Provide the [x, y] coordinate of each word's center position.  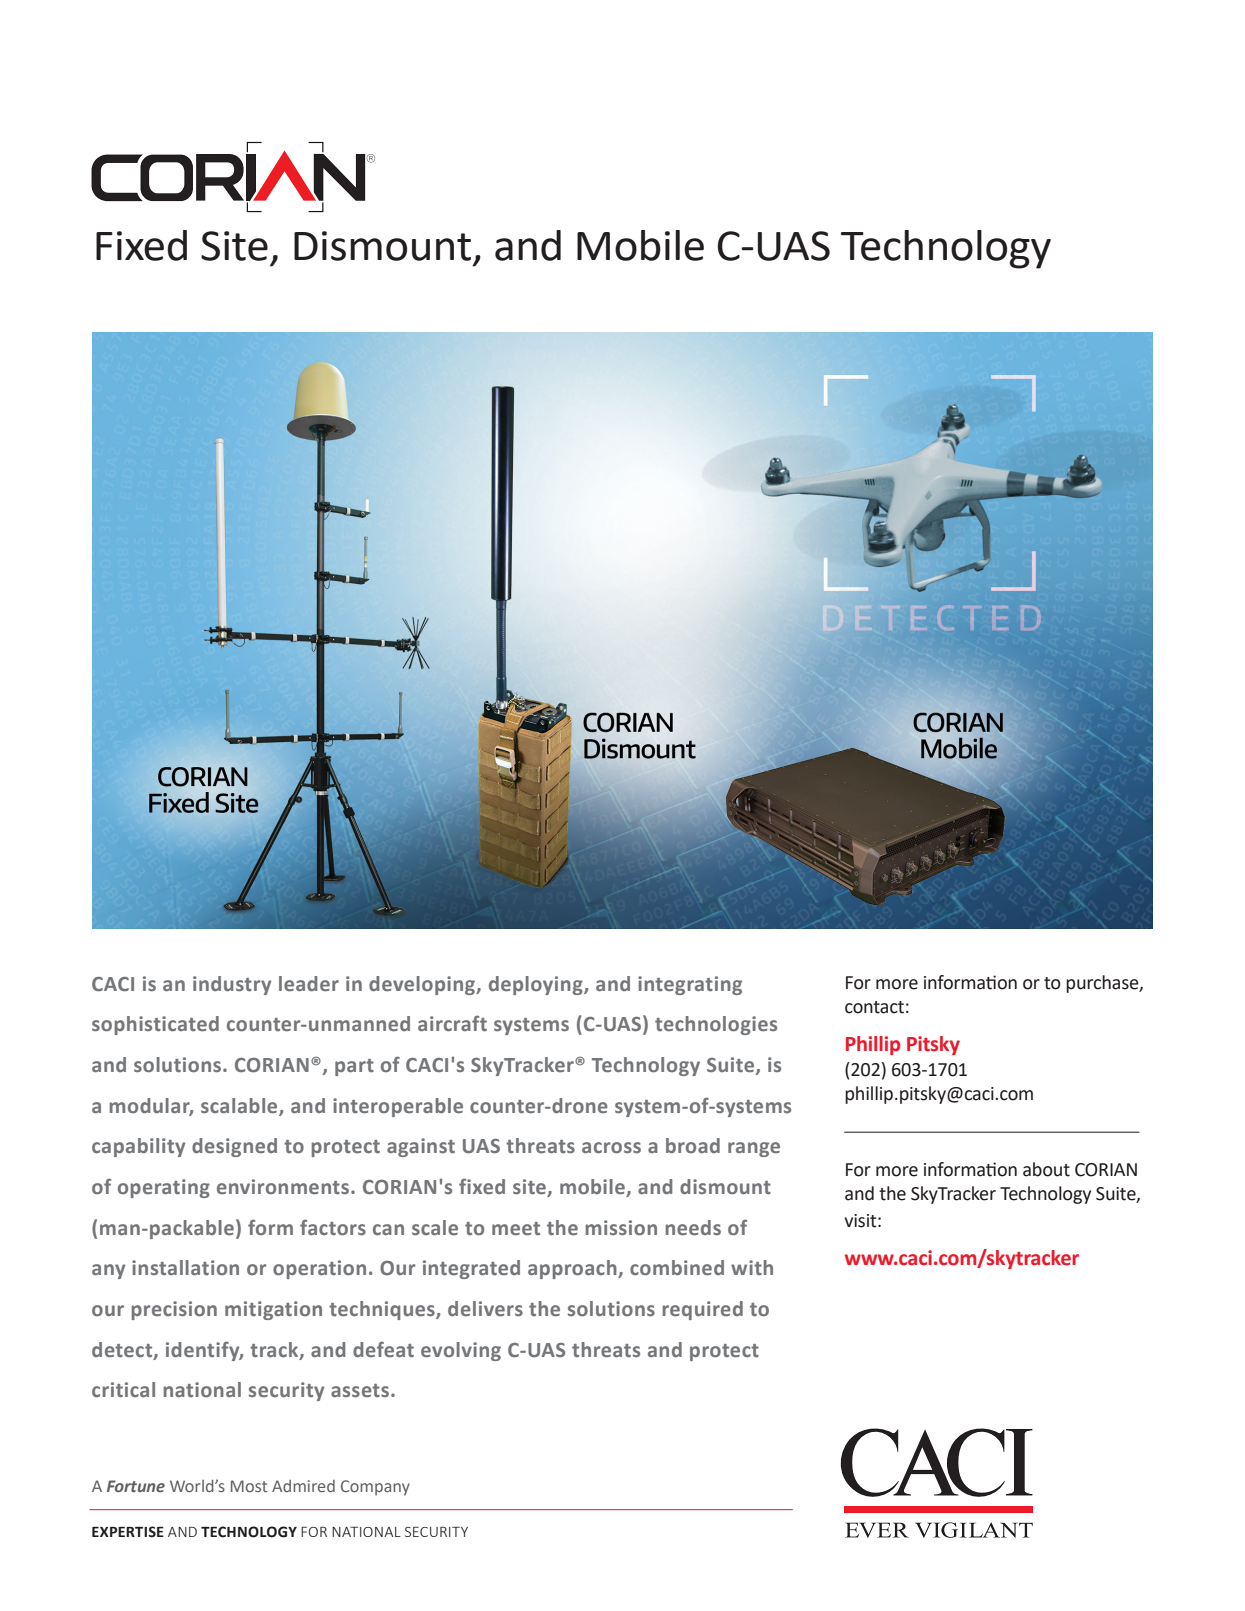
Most [249, 1486]
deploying [537, 985]
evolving [461, 1351]
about [1046, 1169]
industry [232, 985]
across [611, 1148]
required [703, 1310]
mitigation [273, 1310]
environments [284, 1186]
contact [874, 1007]
